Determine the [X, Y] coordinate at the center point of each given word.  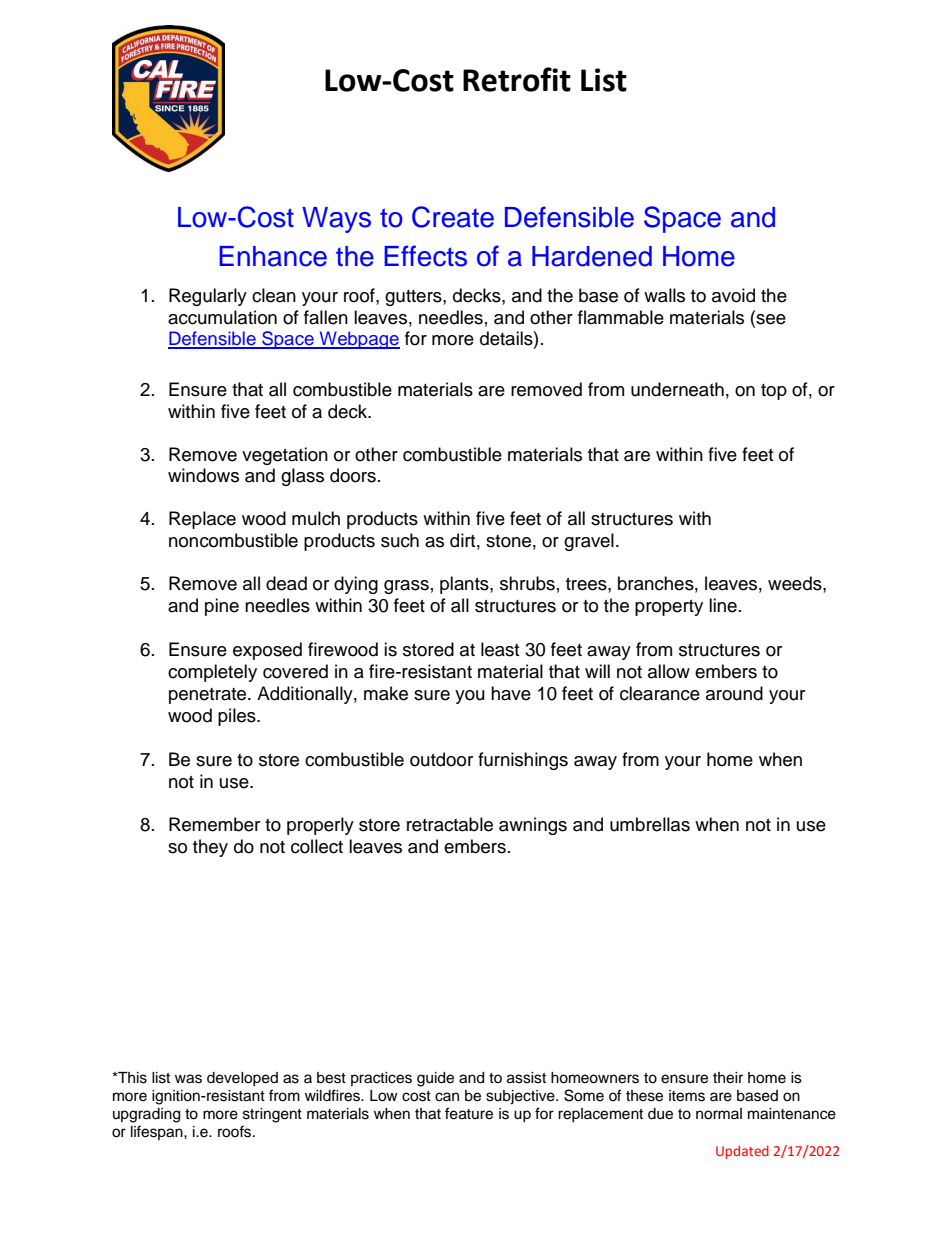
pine [222, 607]
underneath [677, 389]
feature [469, 1113]
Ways [336, 220]
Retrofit [517, 79]
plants [465, 585]
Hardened [592, 256]
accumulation [222, 317]
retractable [450, 824]
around [734, 693]
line [723, 605]
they [210, 848]
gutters [414, 298]
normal [719, 1114]
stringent [272, 1115]
